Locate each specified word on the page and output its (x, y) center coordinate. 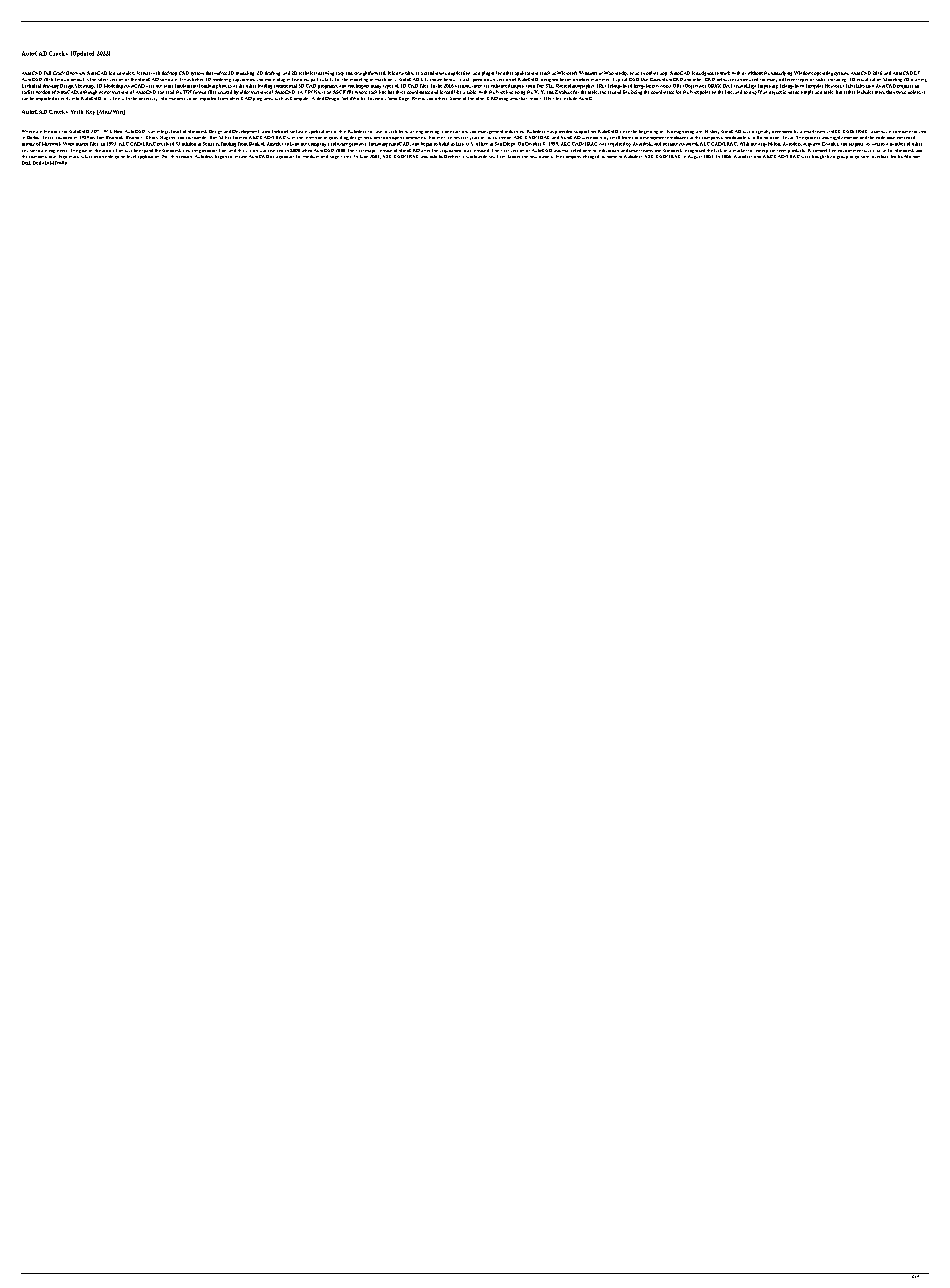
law (492, 157)
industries (514, 131)
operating (823, 73)
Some (455, 98)
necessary (148, 99)
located (919, 132)
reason (185, 157)
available (405, 73)
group (842, 157)
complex (126, 73)
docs (55, 132)
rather (849, 92)
